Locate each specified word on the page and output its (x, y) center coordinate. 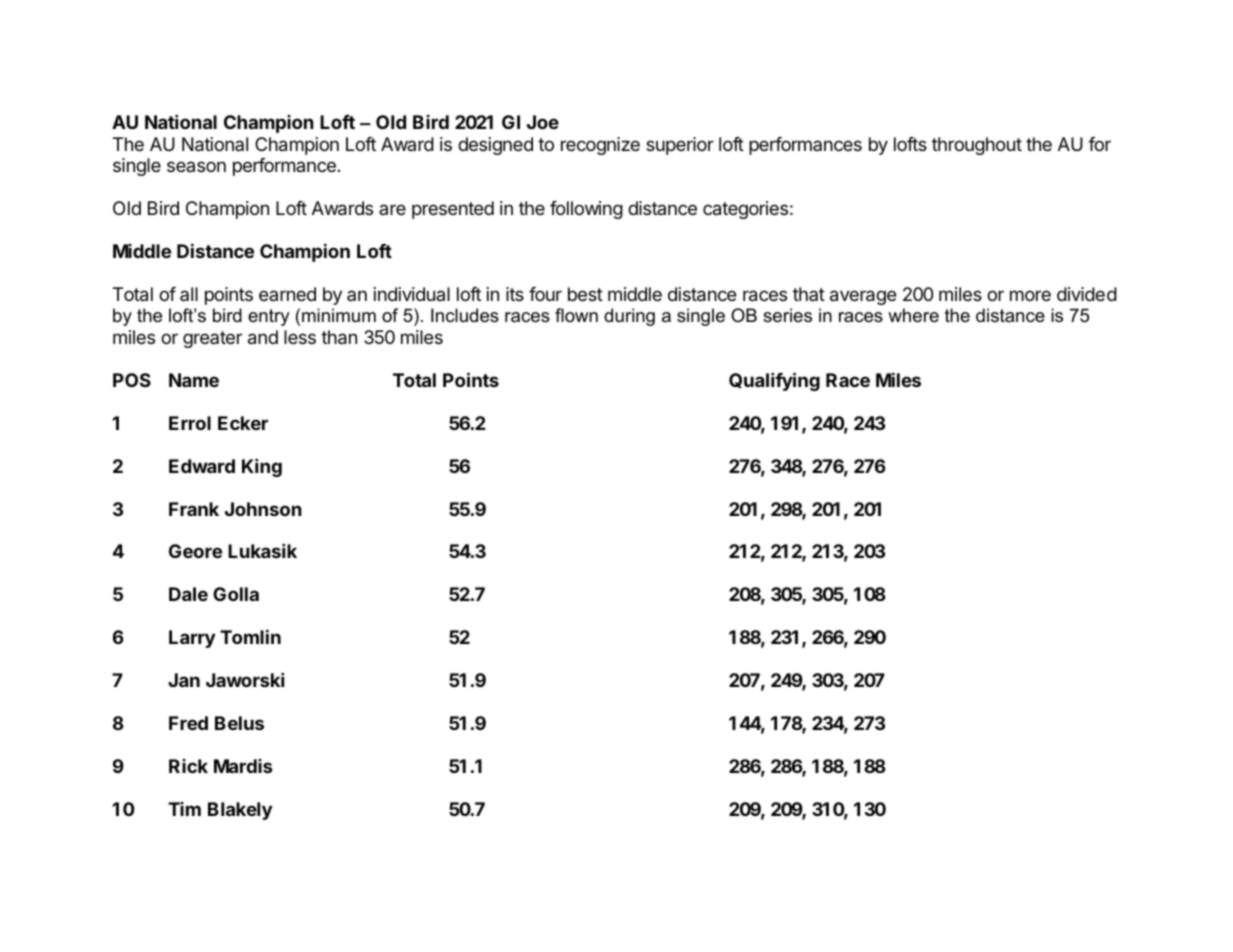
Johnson (263, 509)
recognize (600, 146)
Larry (192, 639)
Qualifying (774, 381)
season (196, 166)
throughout (977, 146)
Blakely (240, 811)
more (1030, 295)
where (913, 315)
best (585, 294)
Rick (188, 766)
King (262, 467)
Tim (184, 809)
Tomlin (250, 636)
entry (269, 317)
